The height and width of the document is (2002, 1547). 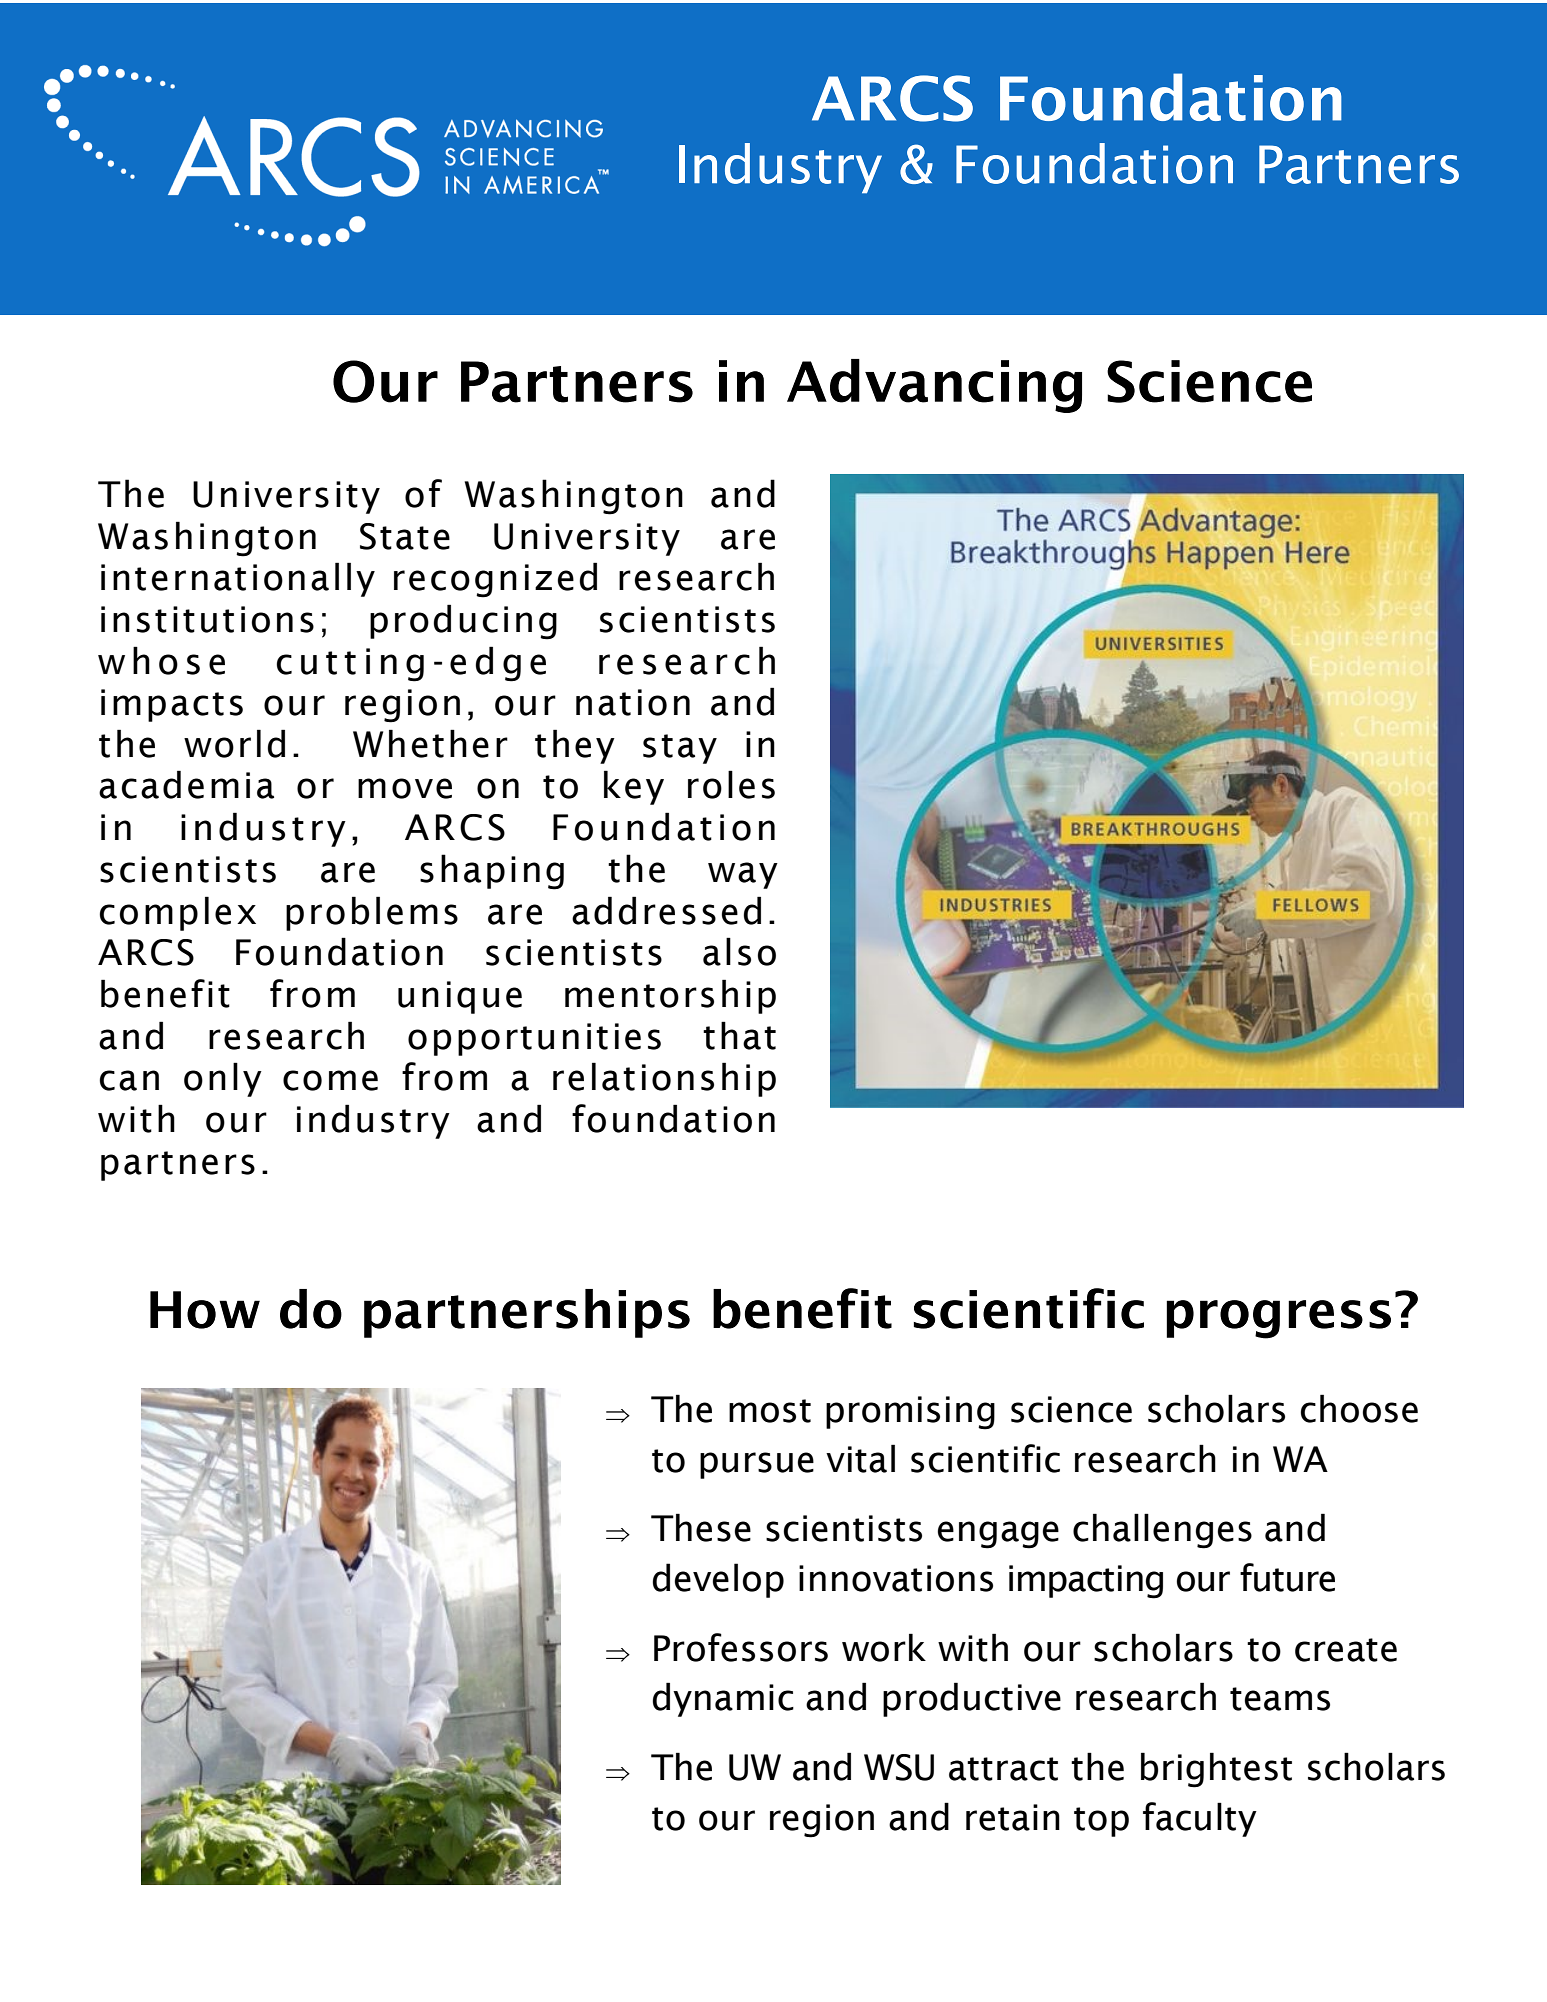 What do you see at coordinates (1278, 1319) in the document?
I see `progress` at bounding box center [1278, 1319].
